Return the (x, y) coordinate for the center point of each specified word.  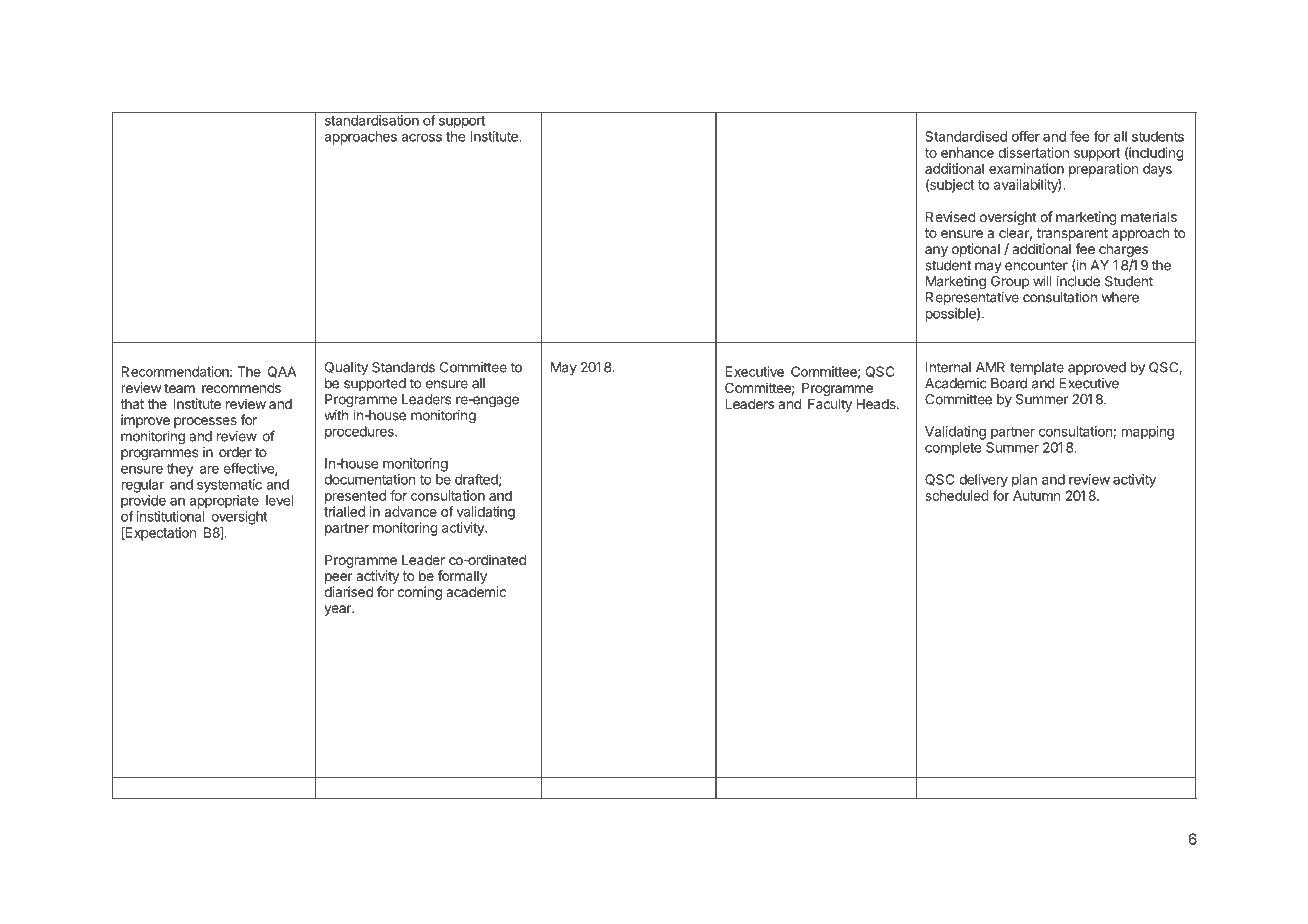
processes (205, 422)
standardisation (372, 120)
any (936, 251)
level (279, 500)
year (339, 610)
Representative (972, 300)
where (1120, 297)
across (421, 138)
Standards (403, 367)
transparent (1072, 234)
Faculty (830, 405)
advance (410, 511)
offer (1026, 136)
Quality (346, 368)
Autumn (1036, 495)
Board (1009, 383)
